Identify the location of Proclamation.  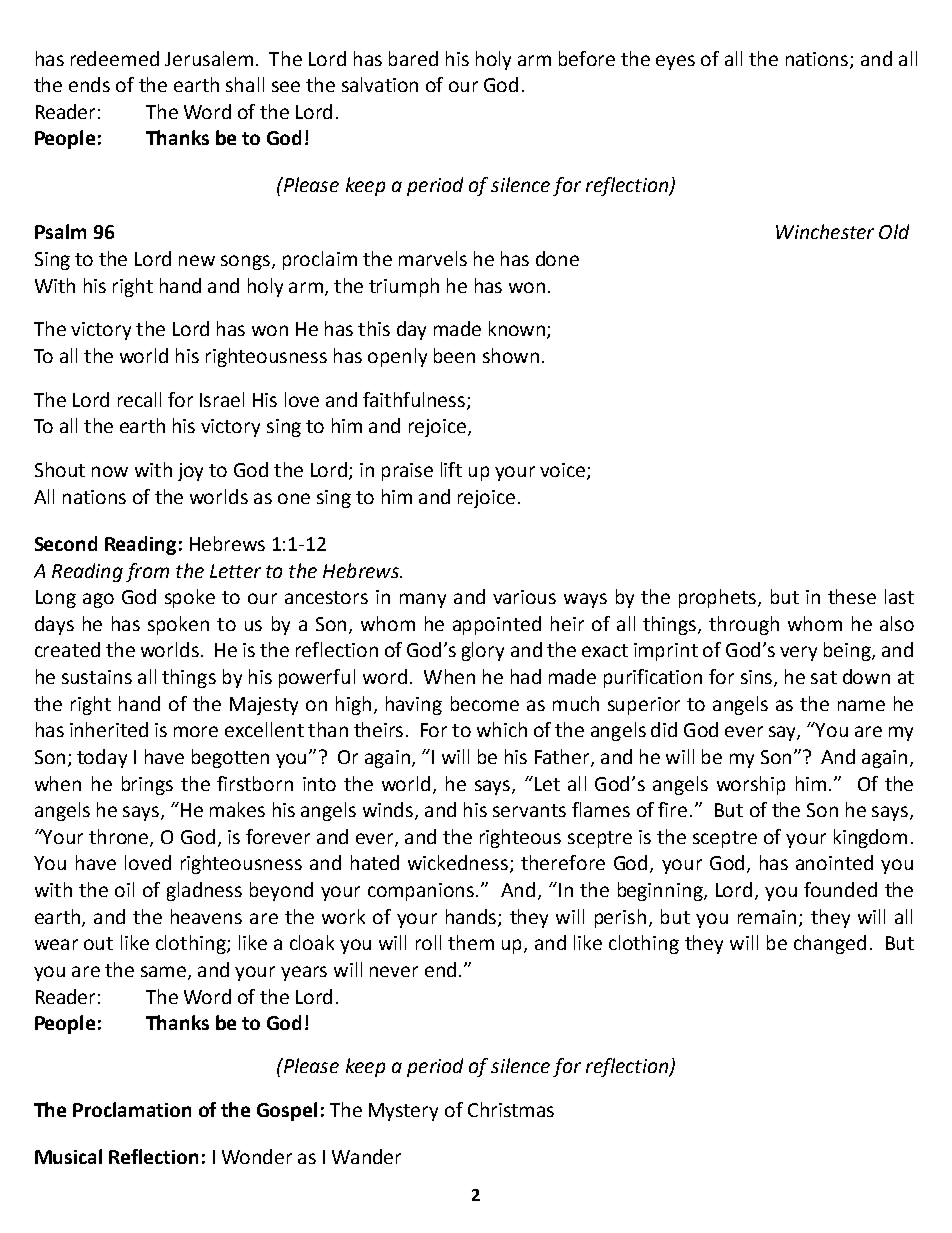
(132, 1109).
